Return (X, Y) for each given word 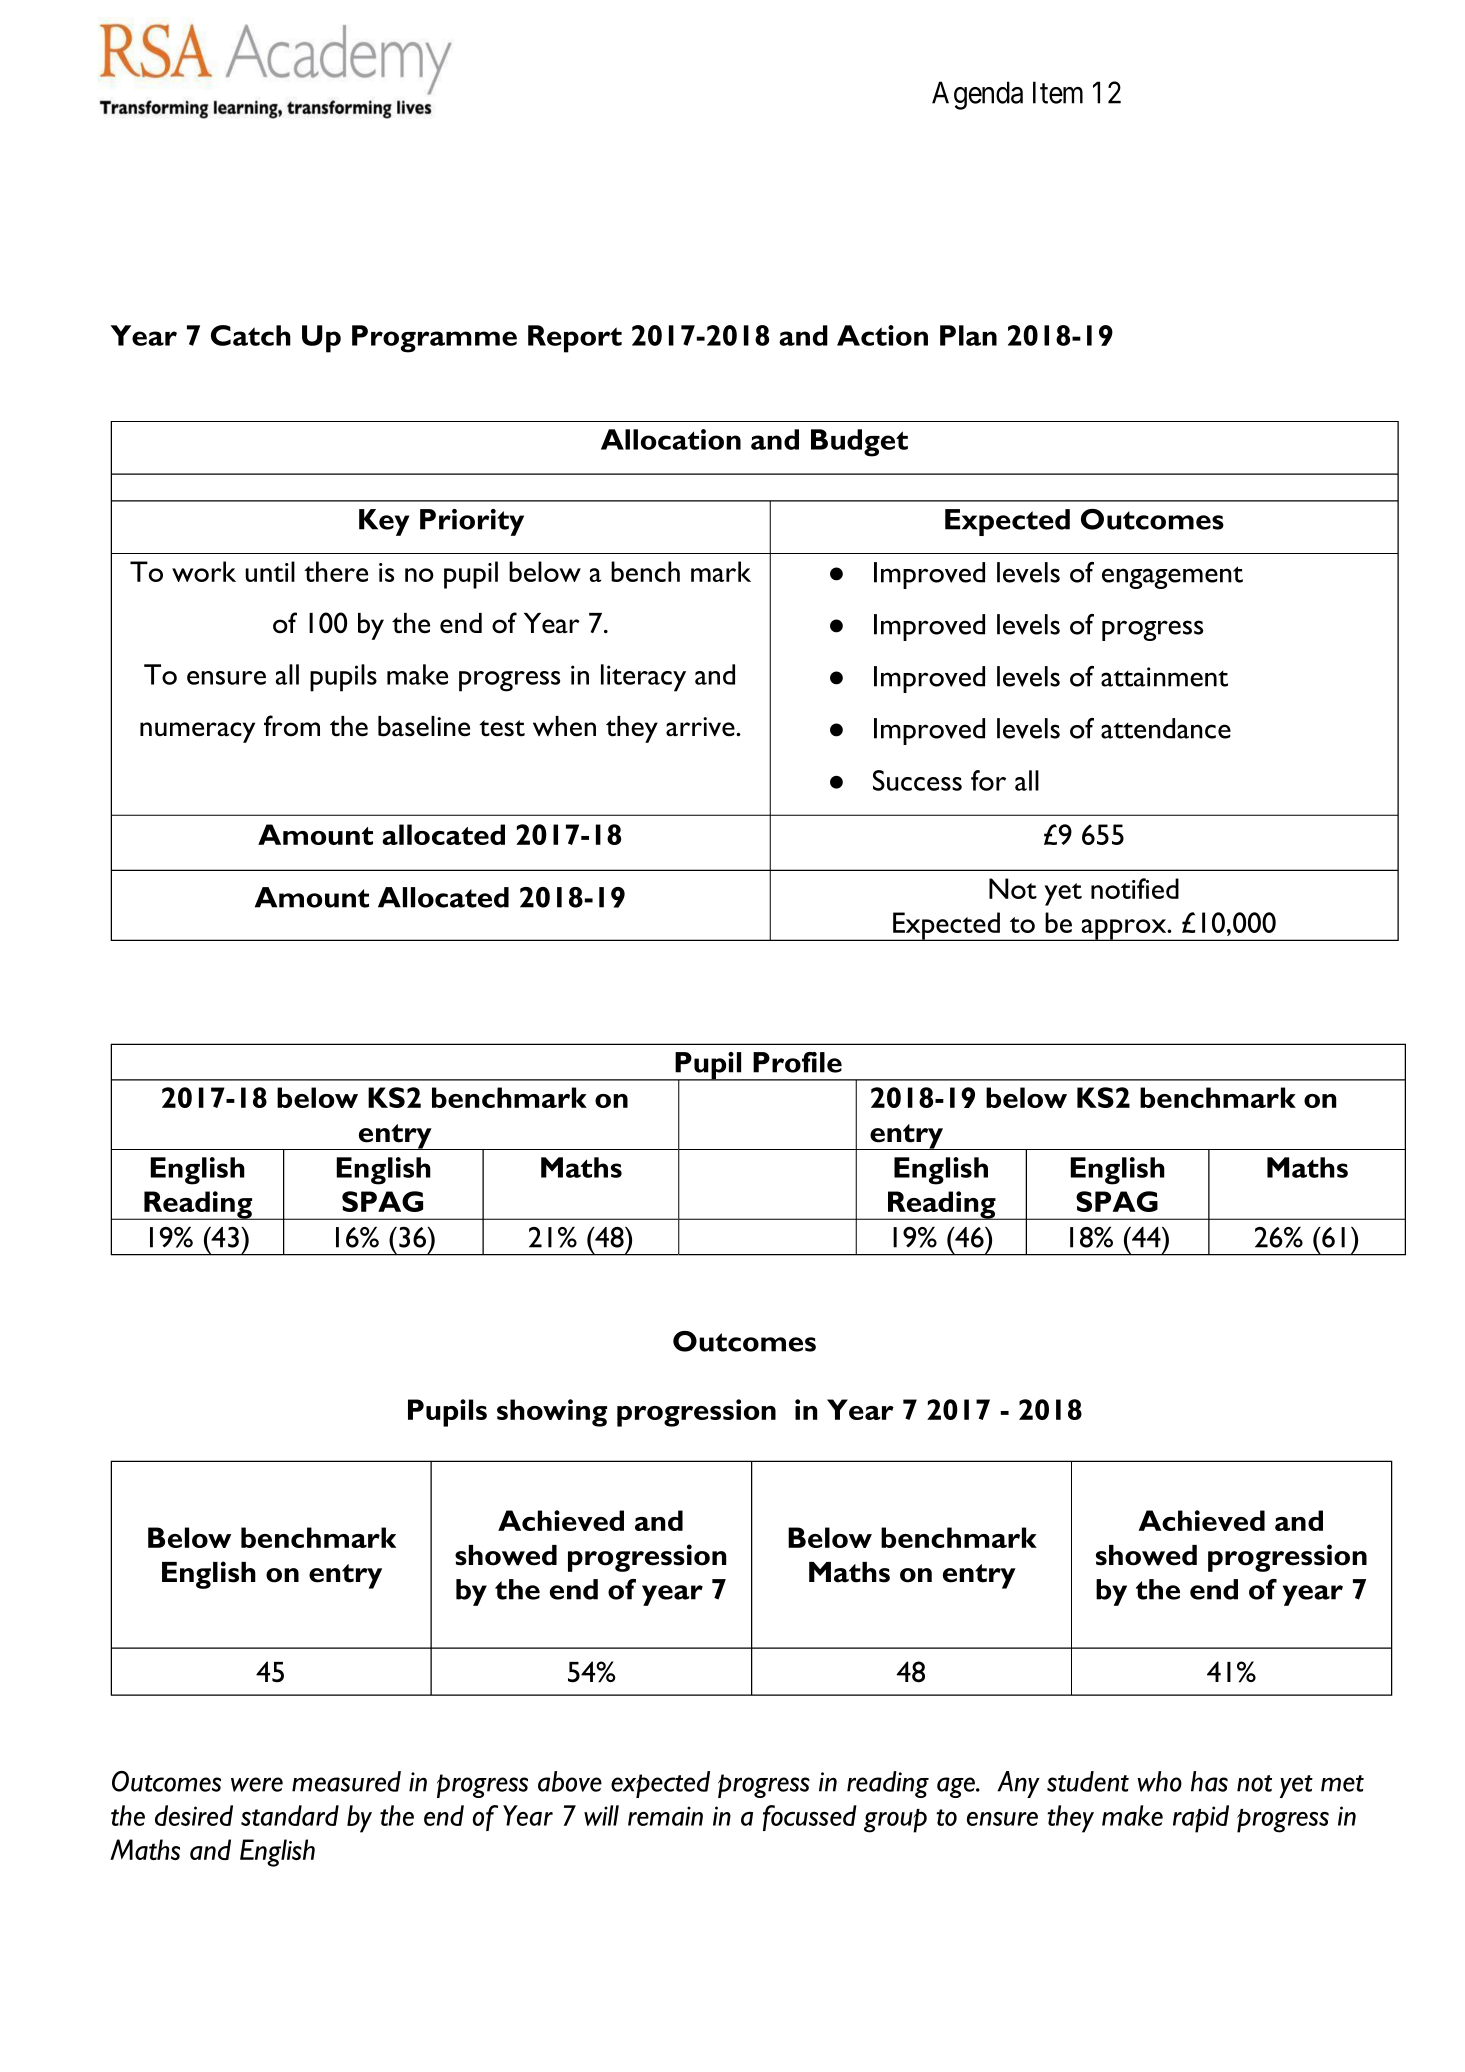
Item (1058, 92)
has (1209, 1781)
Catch (251, 335)
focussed (810, 1818)
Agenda (977, 95)
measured (346, 1781)
